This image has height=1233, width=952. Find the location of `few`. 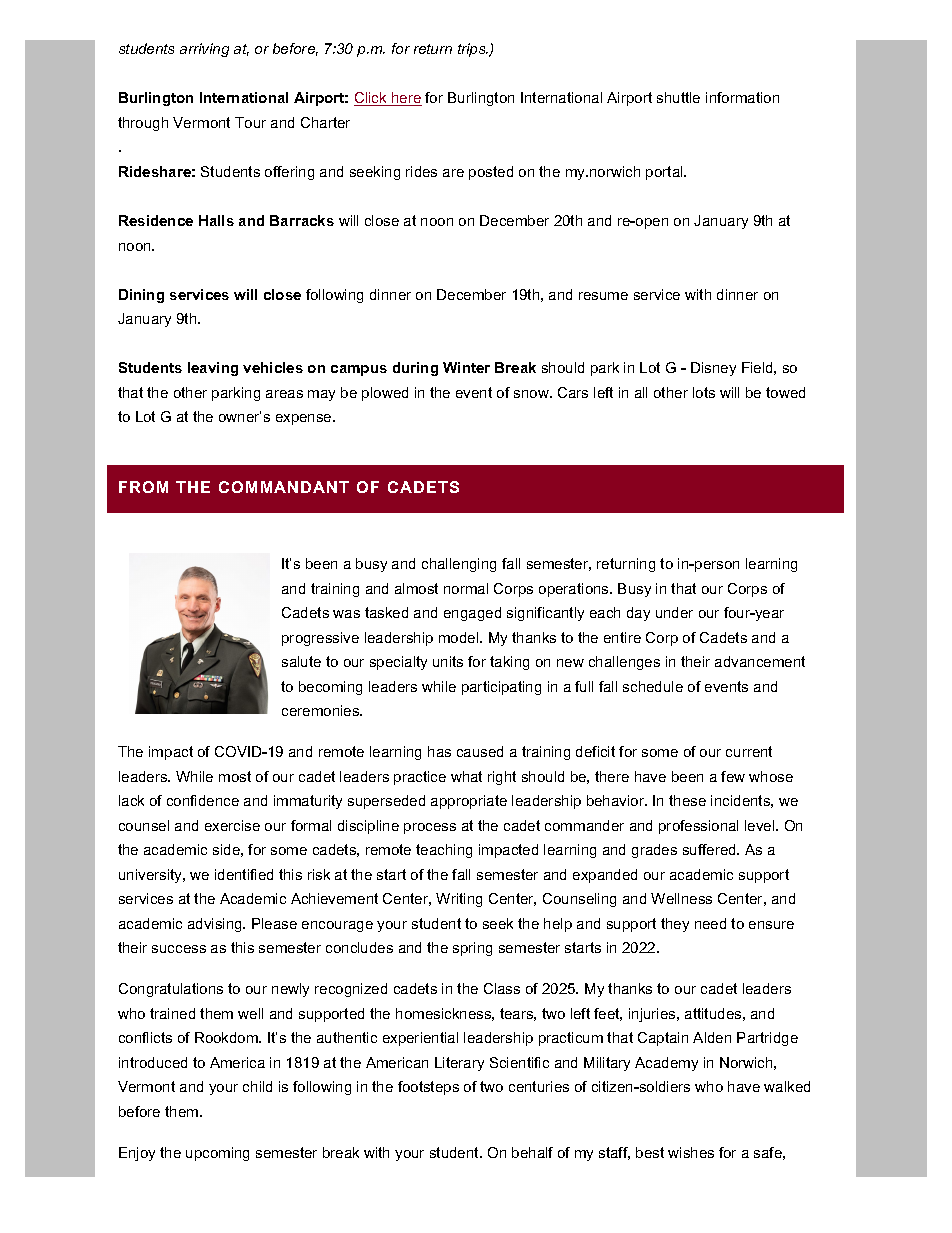

few is located at coordinates (733, 776).
